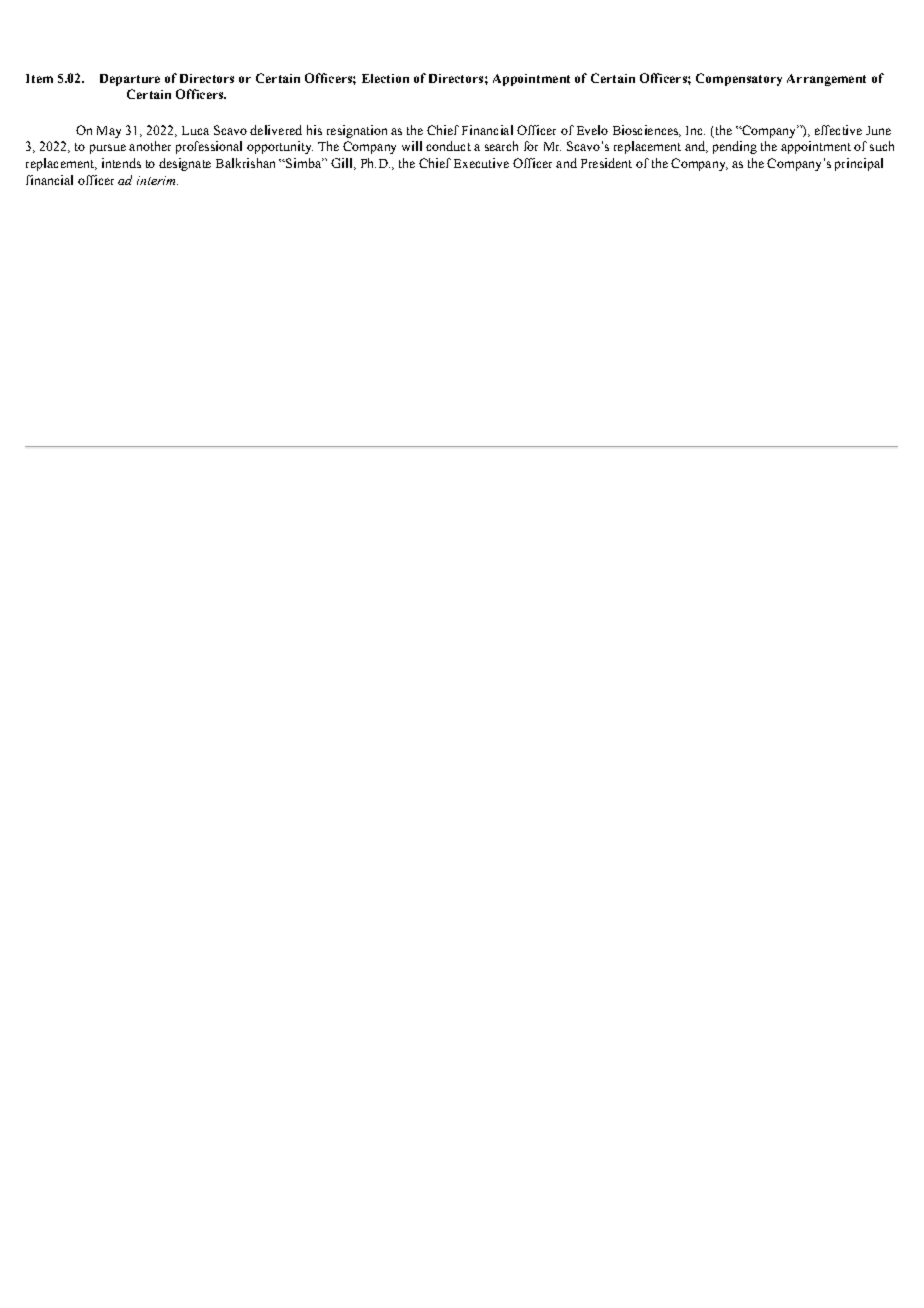 This document has height=1308, width=924. What do you see at coordinates (314, 130) in the document?
I see `his` at bounding box center [314, 130].
